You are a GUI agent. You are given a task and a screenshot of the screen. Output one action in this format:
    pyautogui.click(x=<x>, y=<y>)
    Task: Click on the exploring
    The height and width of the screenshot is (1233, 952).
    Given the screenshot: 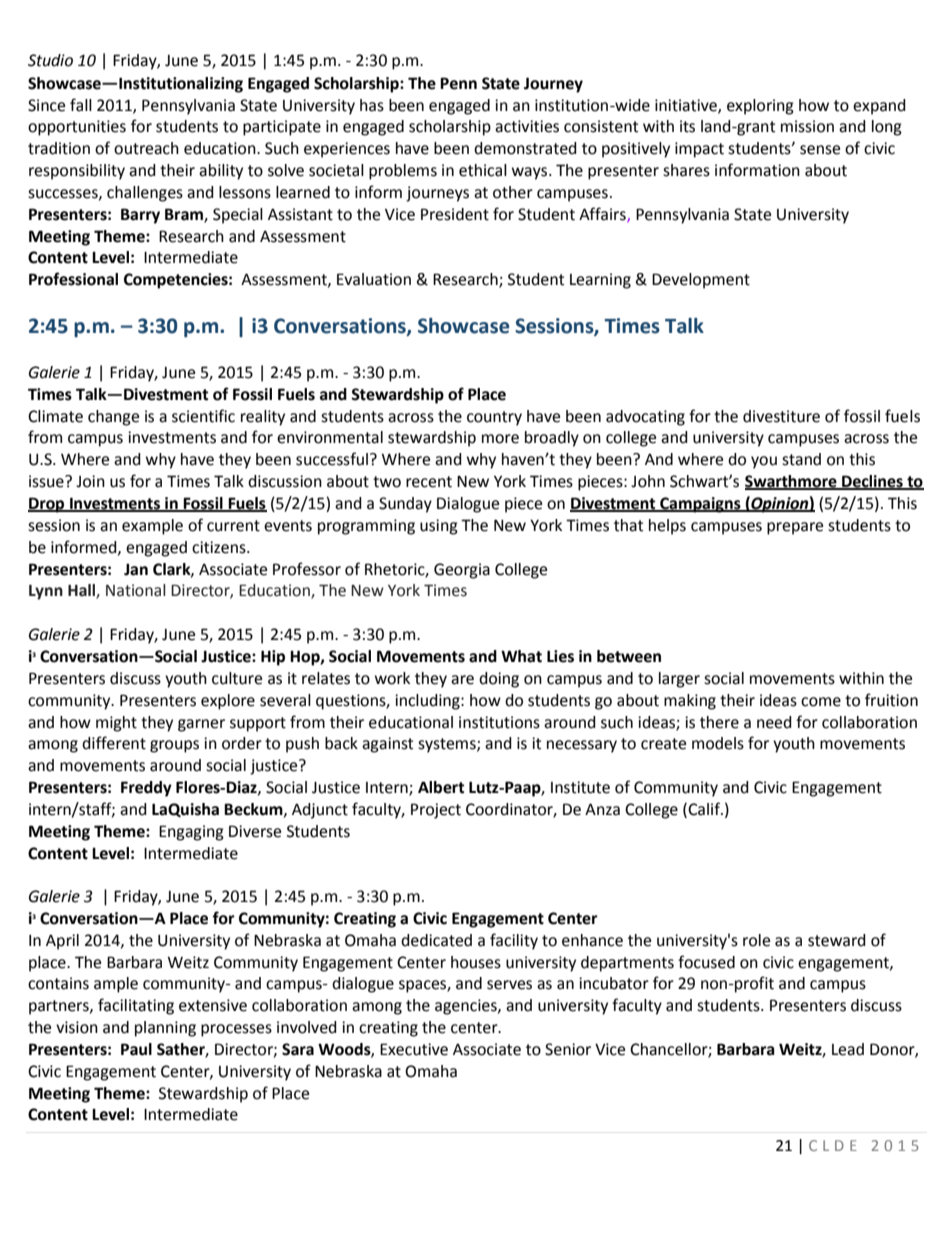 What is the action you would take?
    pyautogui.click(x=760, y=107)
